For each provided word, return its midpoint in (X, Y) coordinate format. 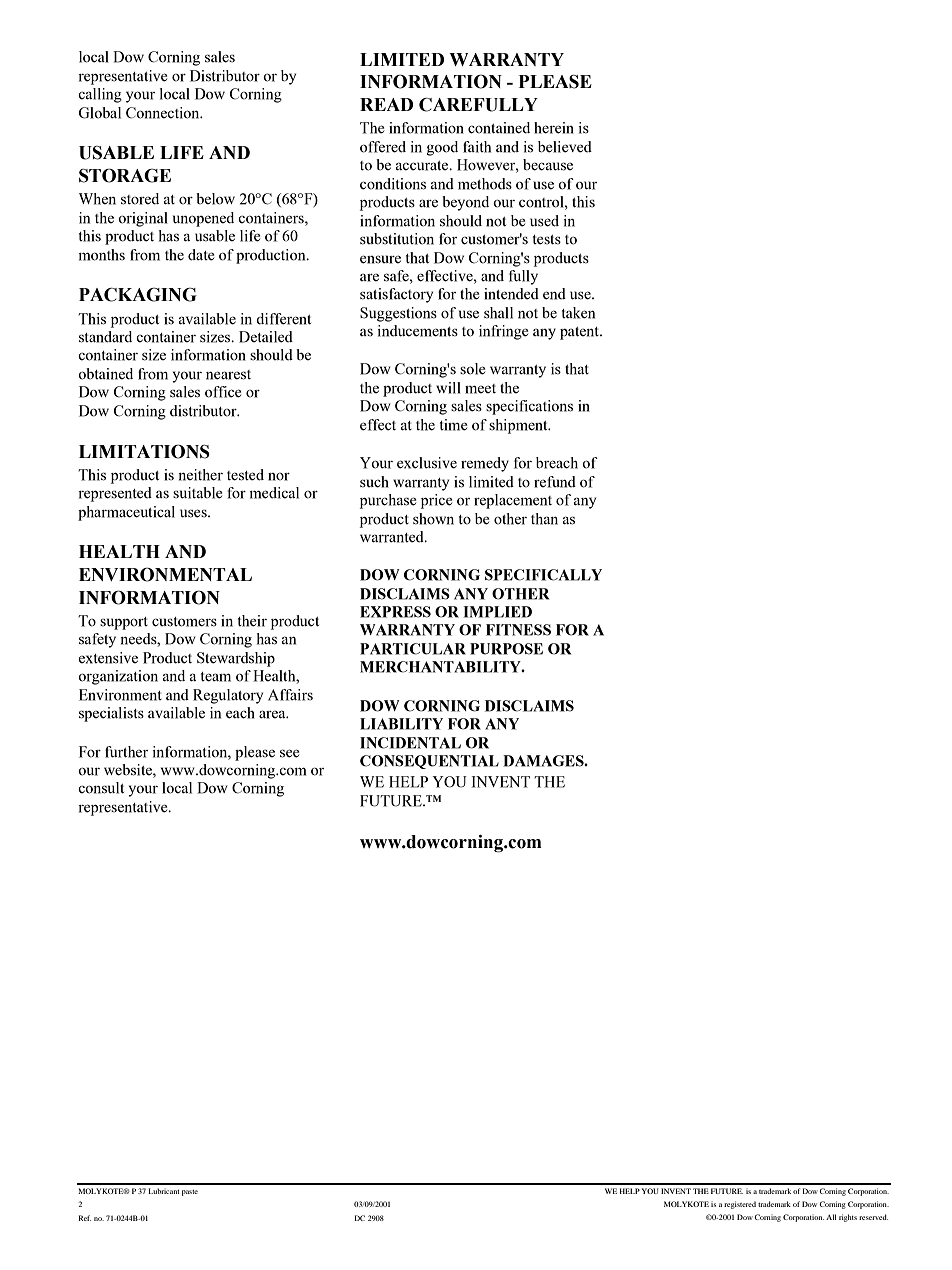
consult (101, 788)
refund (555, 482)
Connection (164, 113)
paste (190, 1193)
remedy (485, 464)
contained (499, 128)
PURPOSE (506, 649)
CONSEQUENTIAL (429, 762)
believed (565, 147)
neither (200, 475)
